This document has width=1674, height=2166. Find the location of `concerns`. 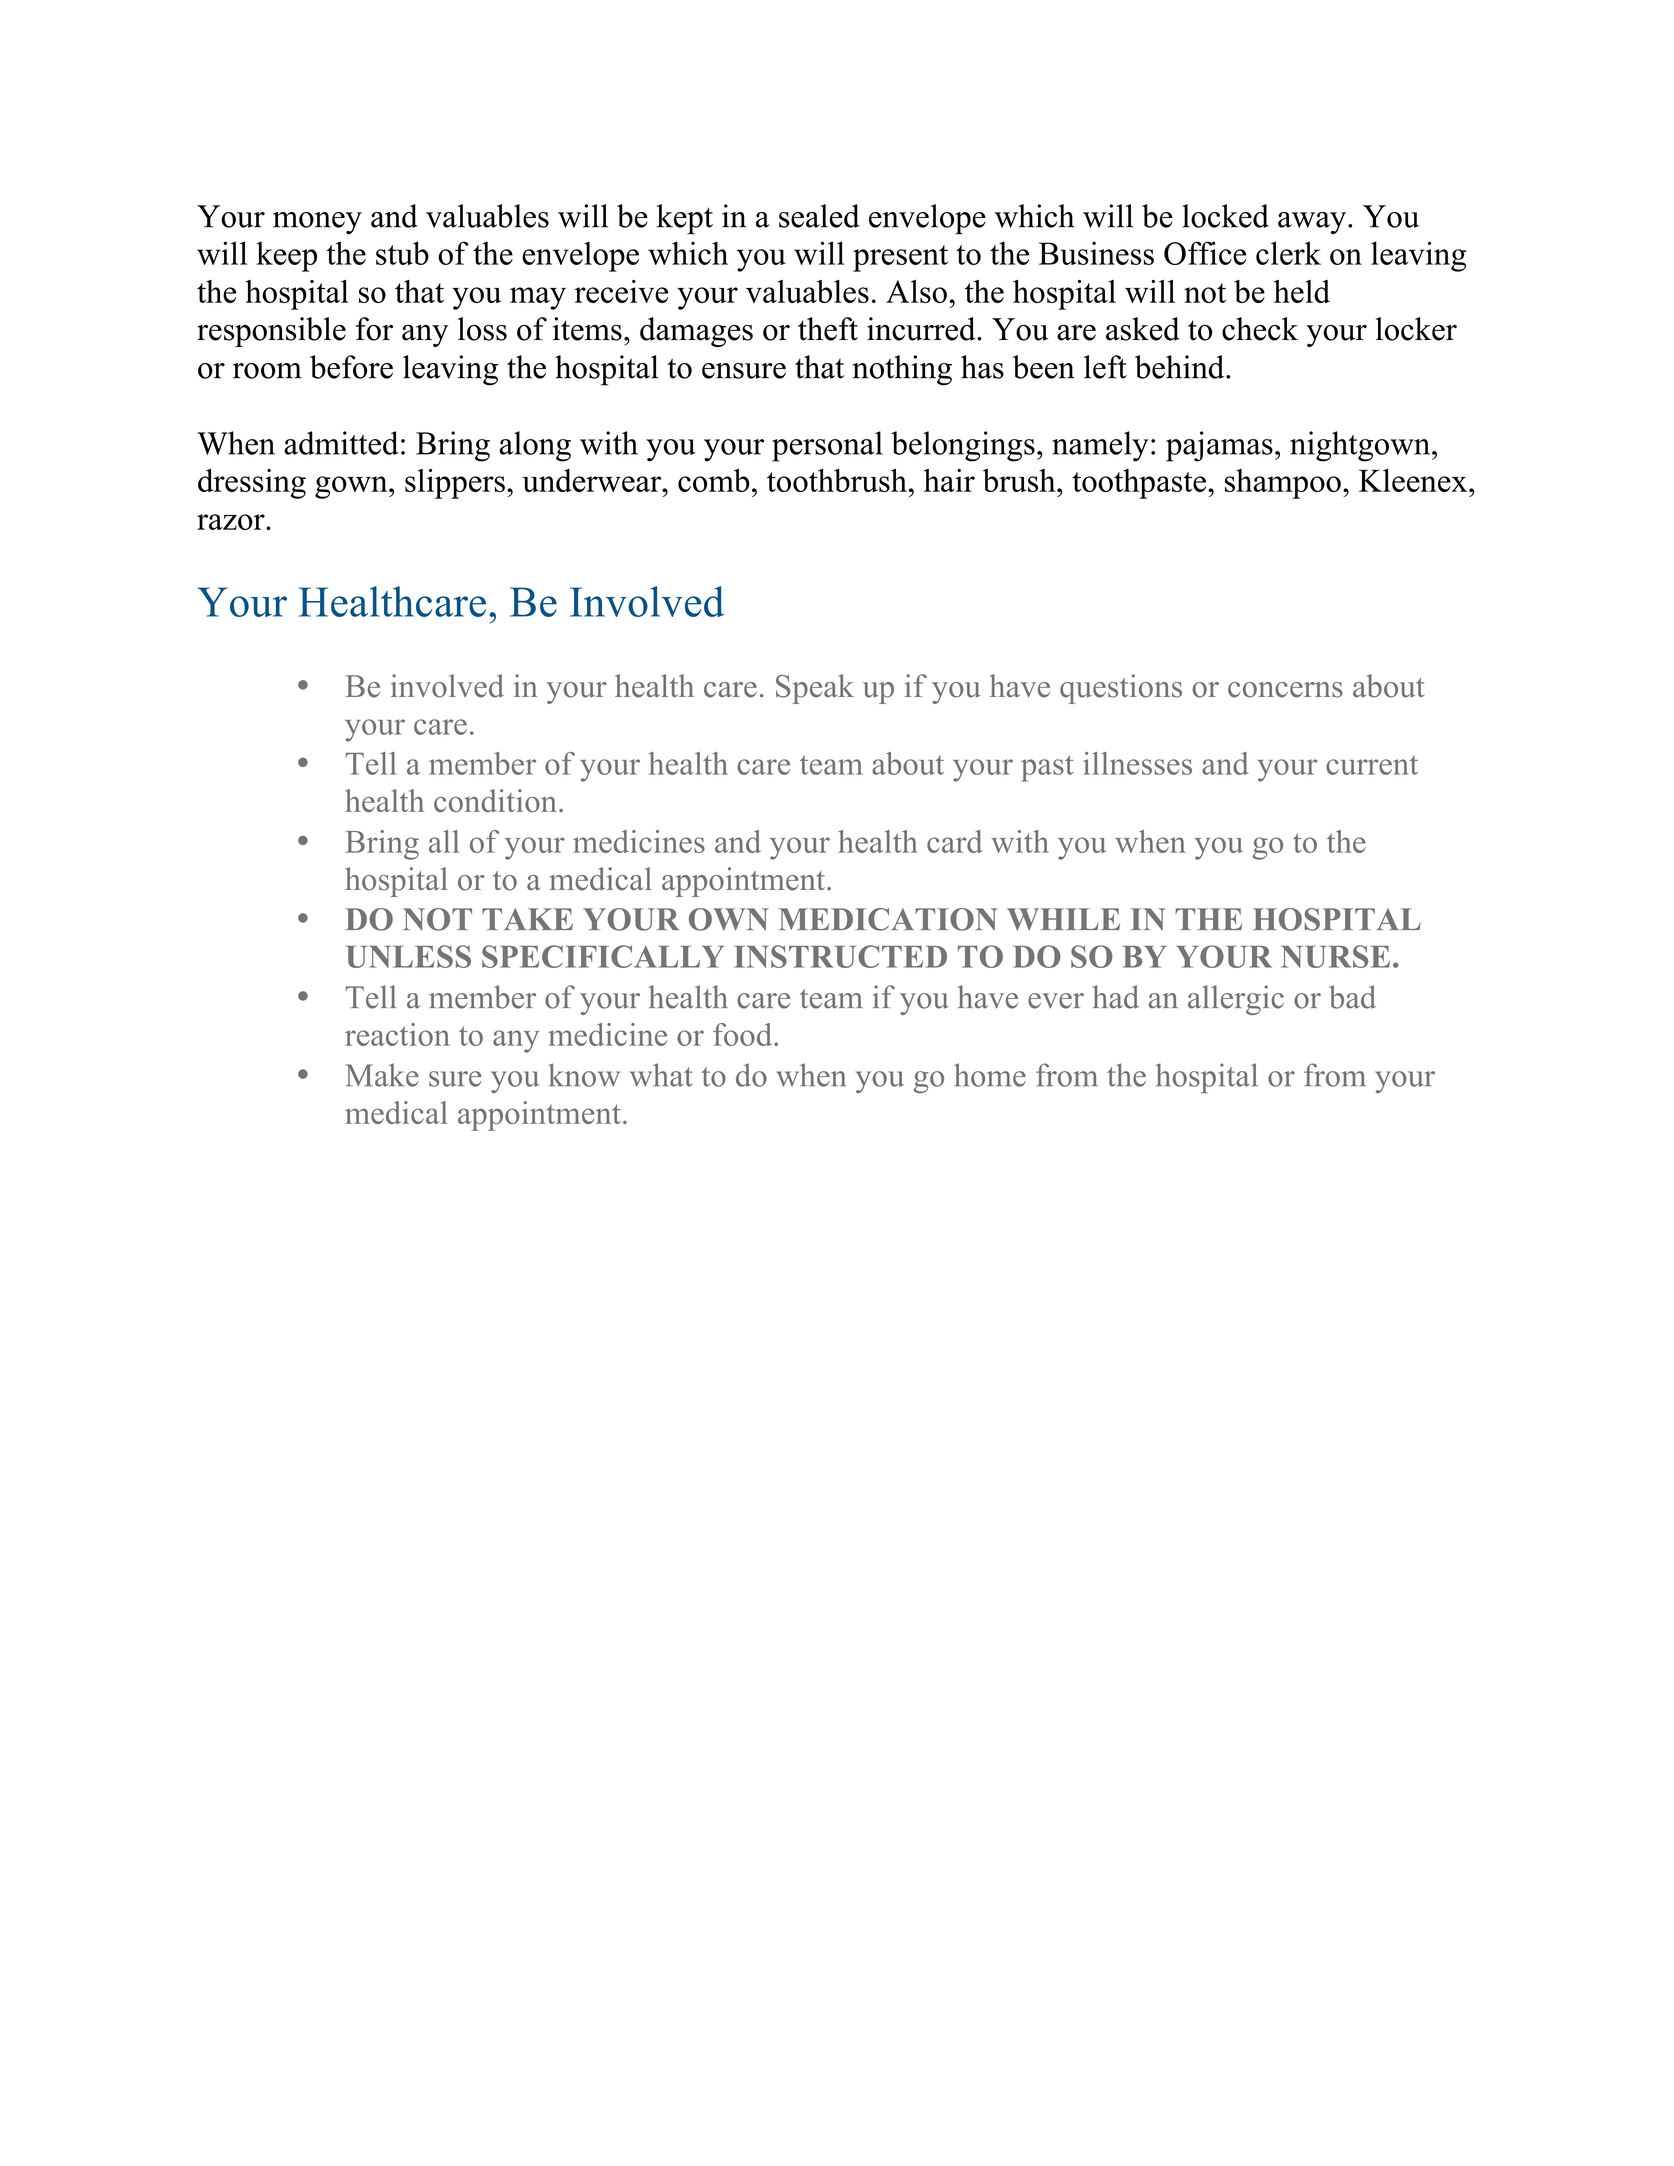

concerns is located at coordinates (1285, 690).
